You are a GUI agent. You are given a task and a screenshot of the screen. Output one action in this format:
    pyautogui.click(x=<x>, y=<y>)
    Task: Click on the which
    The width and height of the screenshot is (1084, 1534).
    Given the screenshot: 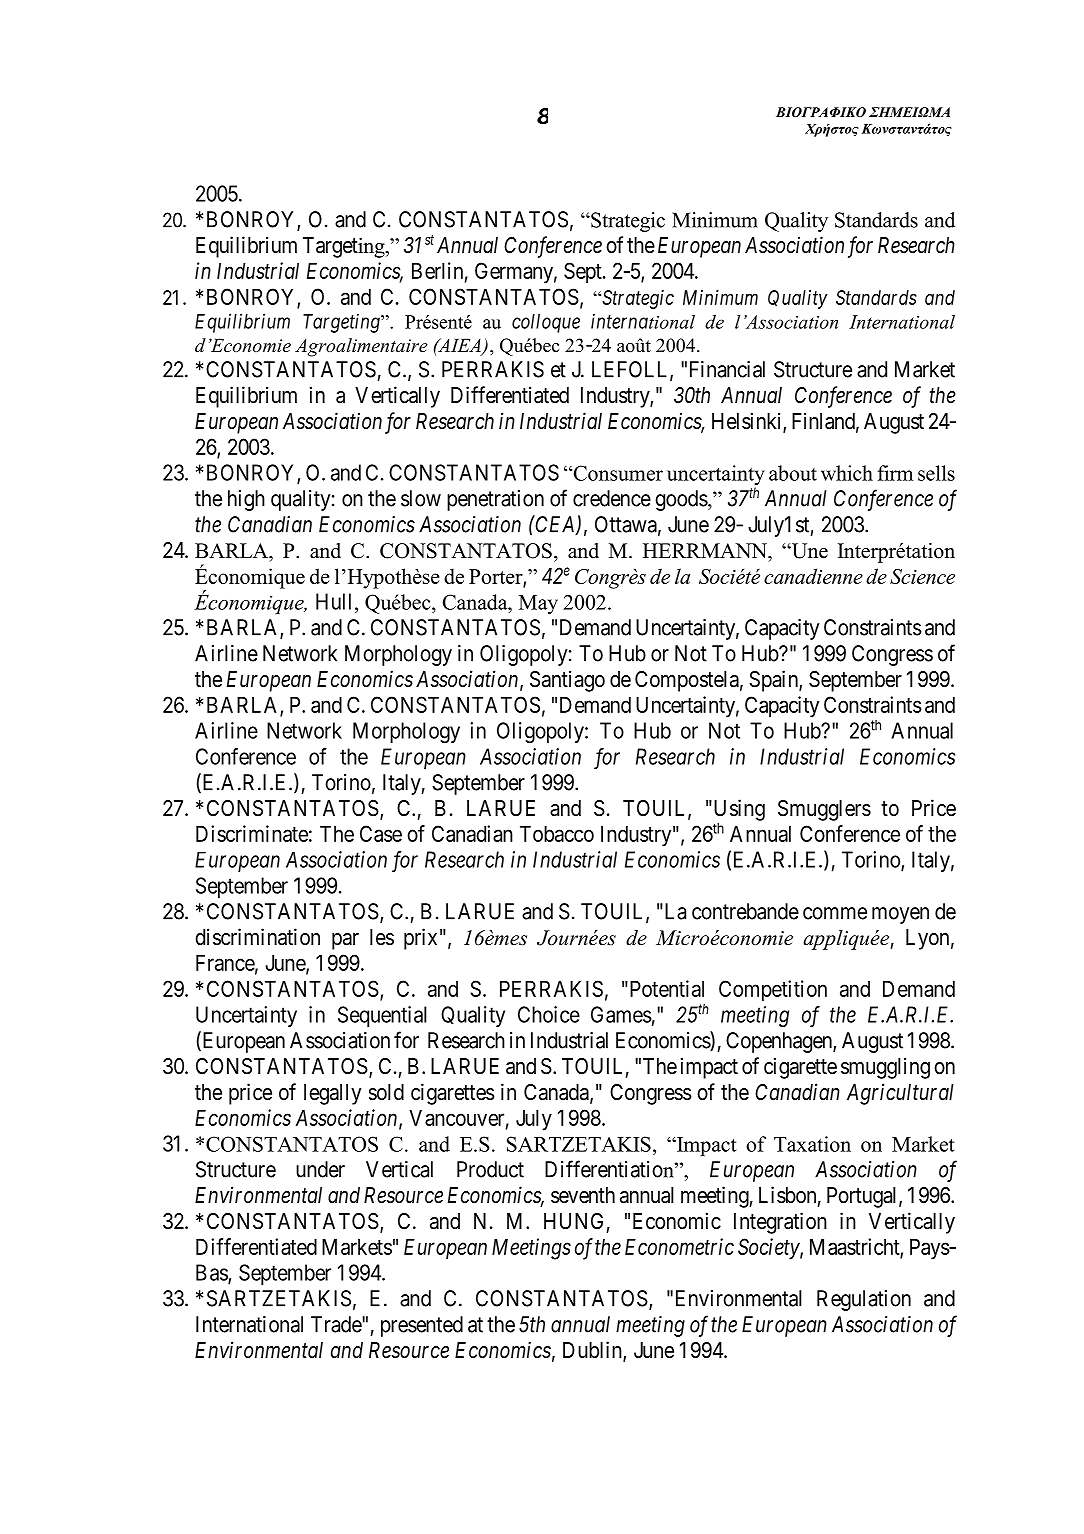 What is the action you would take?
    pyautogui.click(x=847, y=473)
